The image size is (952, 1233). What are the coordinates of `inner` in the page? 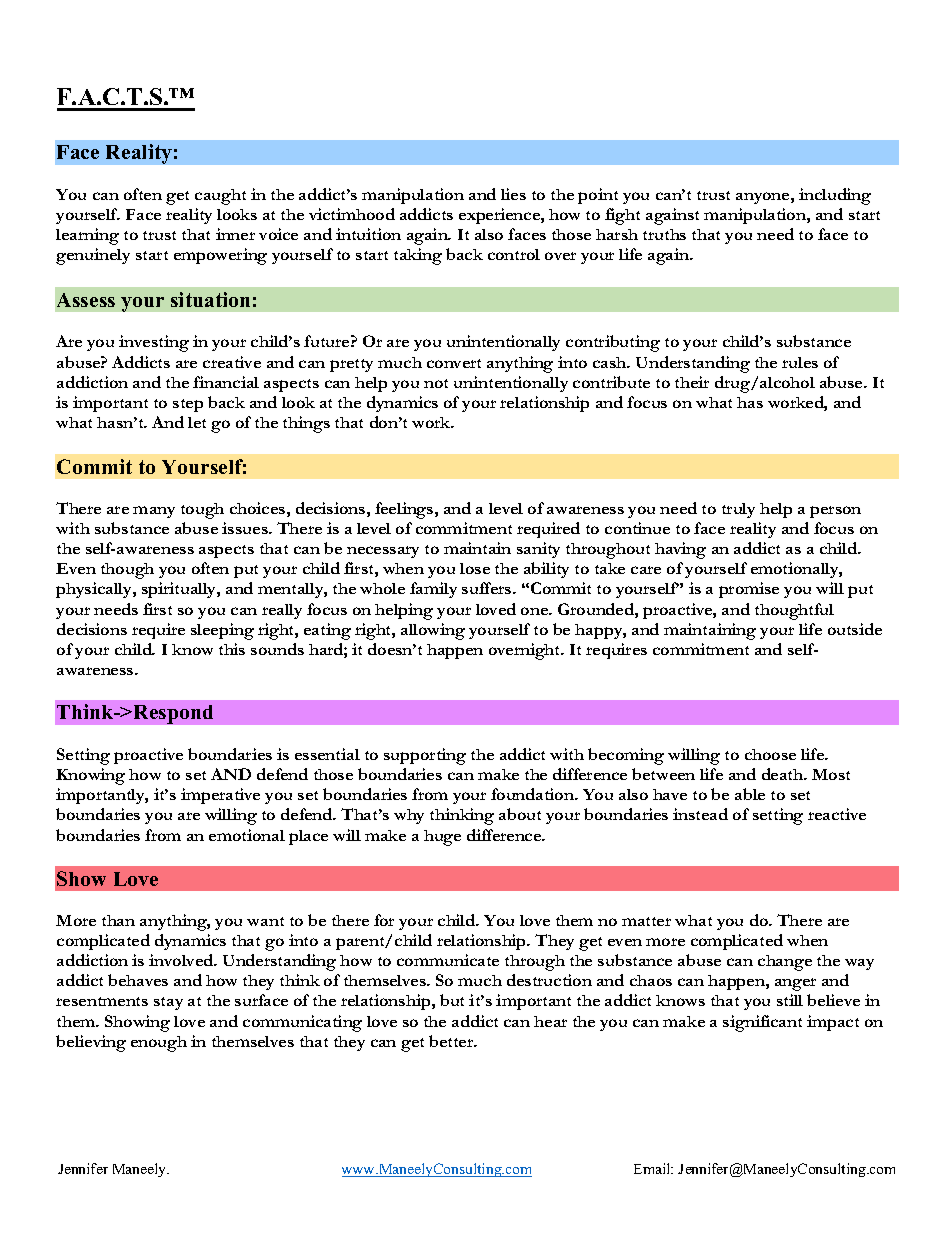 It's located at (235, 234).
